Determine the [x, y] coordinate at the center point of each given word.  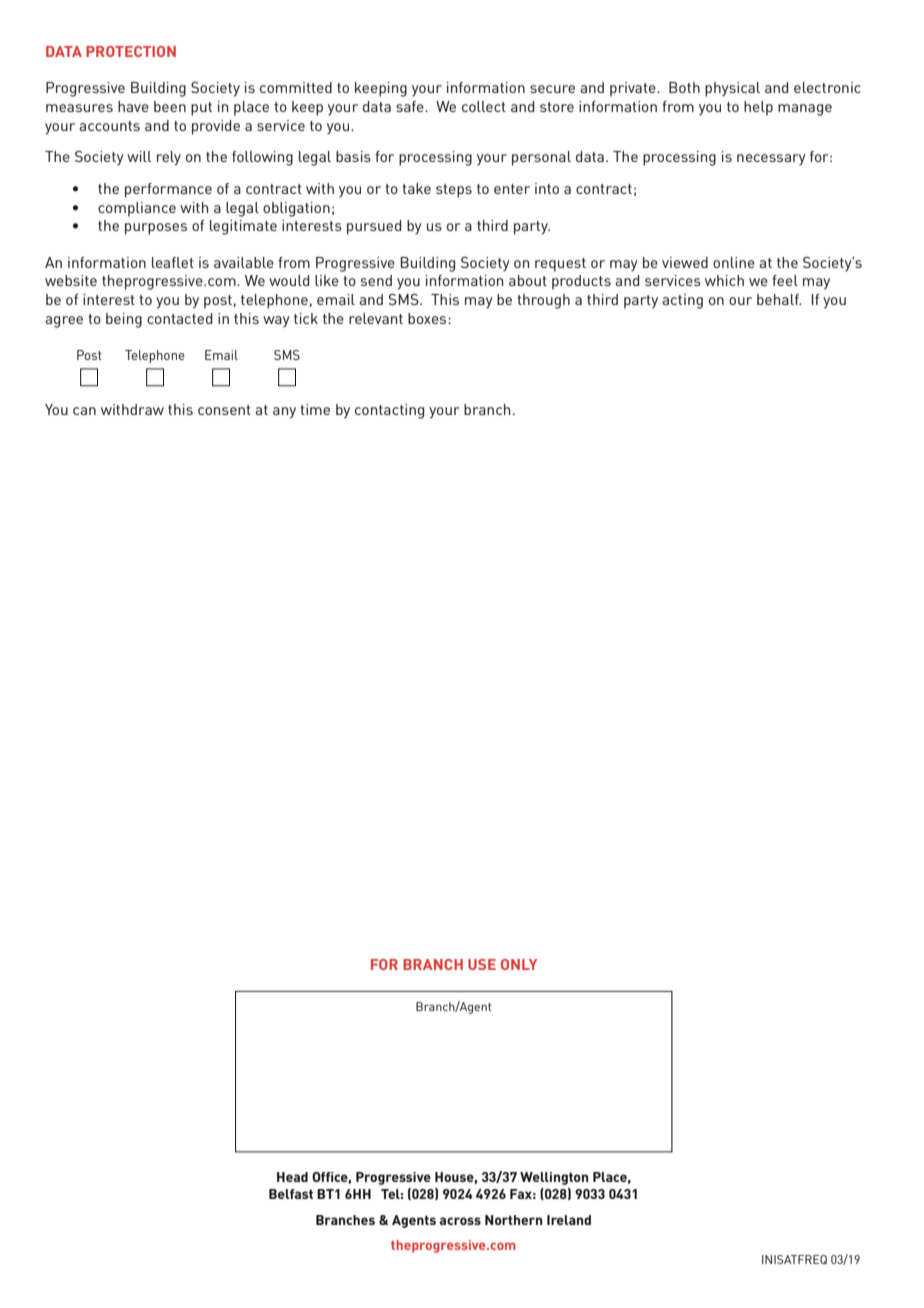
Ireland [569, 1220]
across [460, 1221]
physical [732, 89]
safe [411, 106]
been [170, 106]
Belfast [291, 1194]
